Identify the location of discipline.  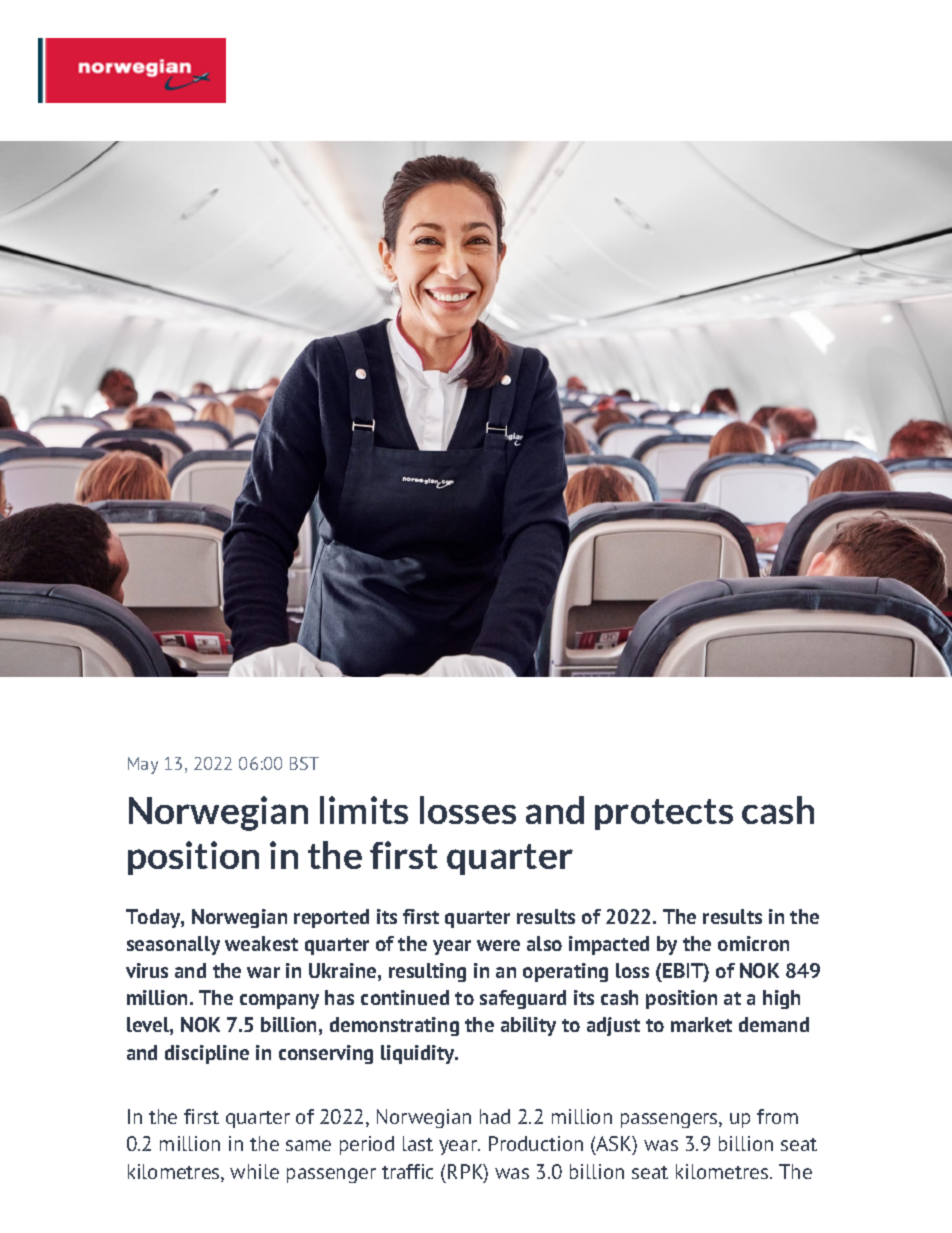
(207, 1054).
